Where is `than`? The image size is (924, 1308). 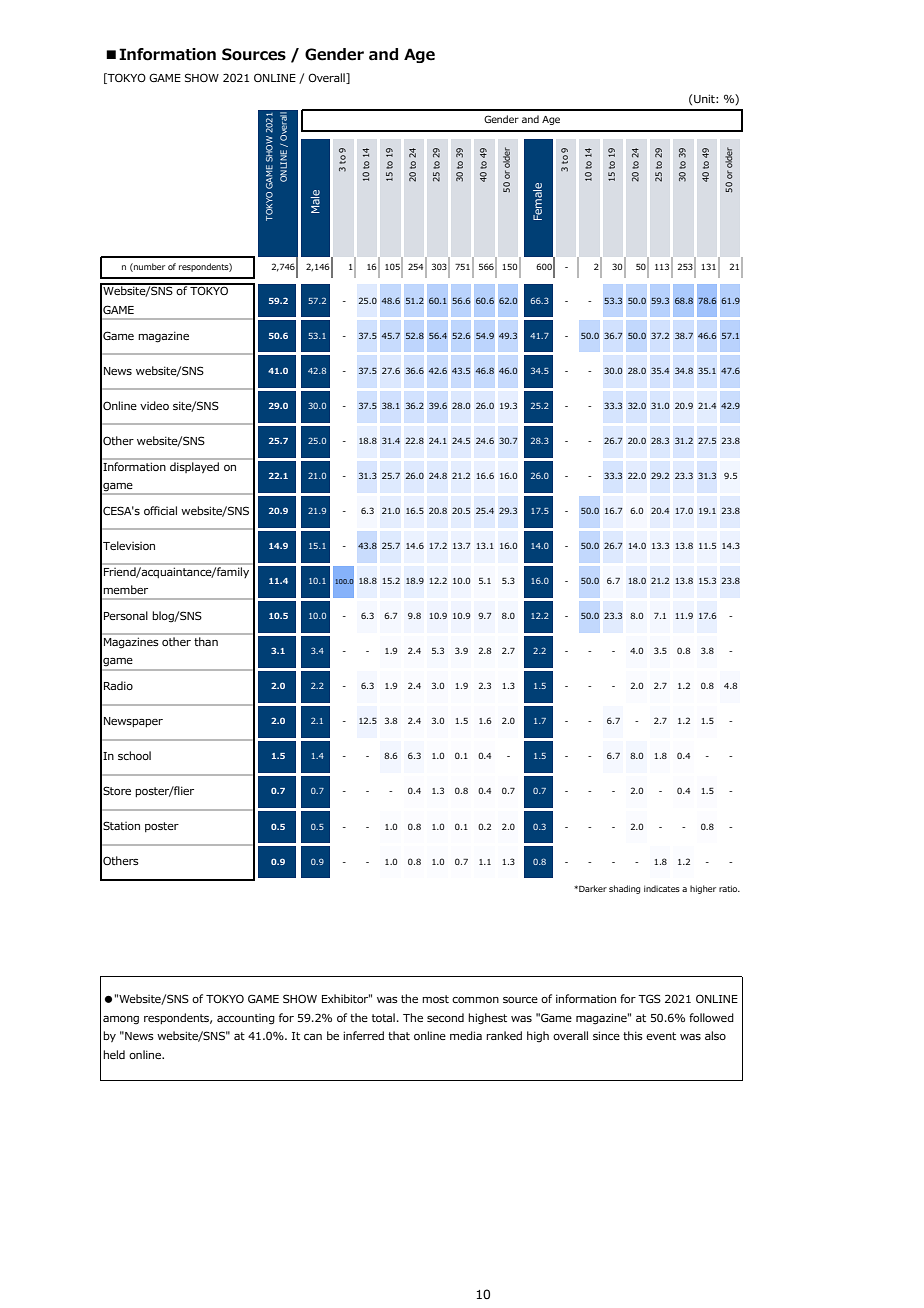
than is located at coordinates (206, 641).
